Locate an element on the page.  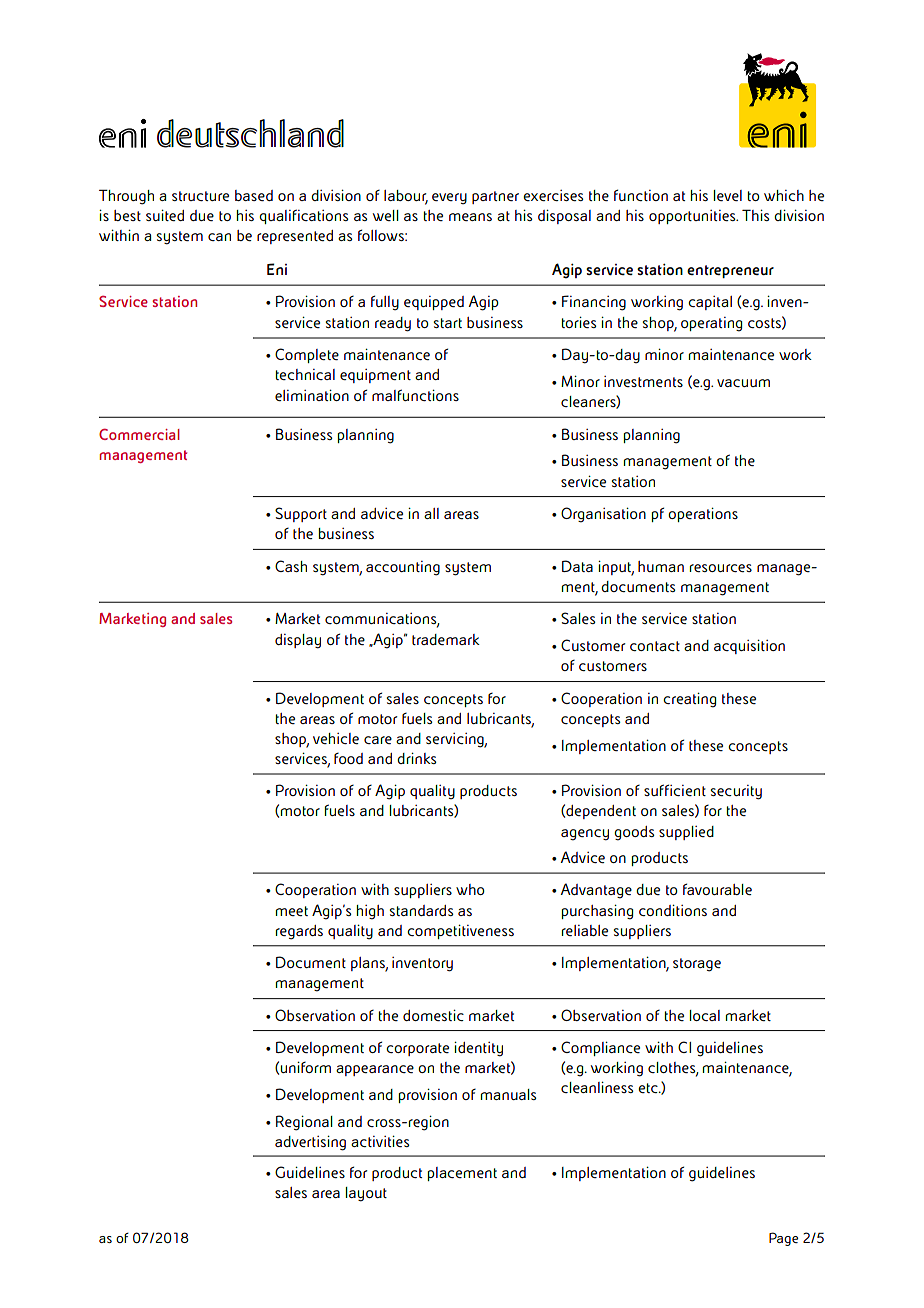
accounting is located at coordinates (403, 568).
